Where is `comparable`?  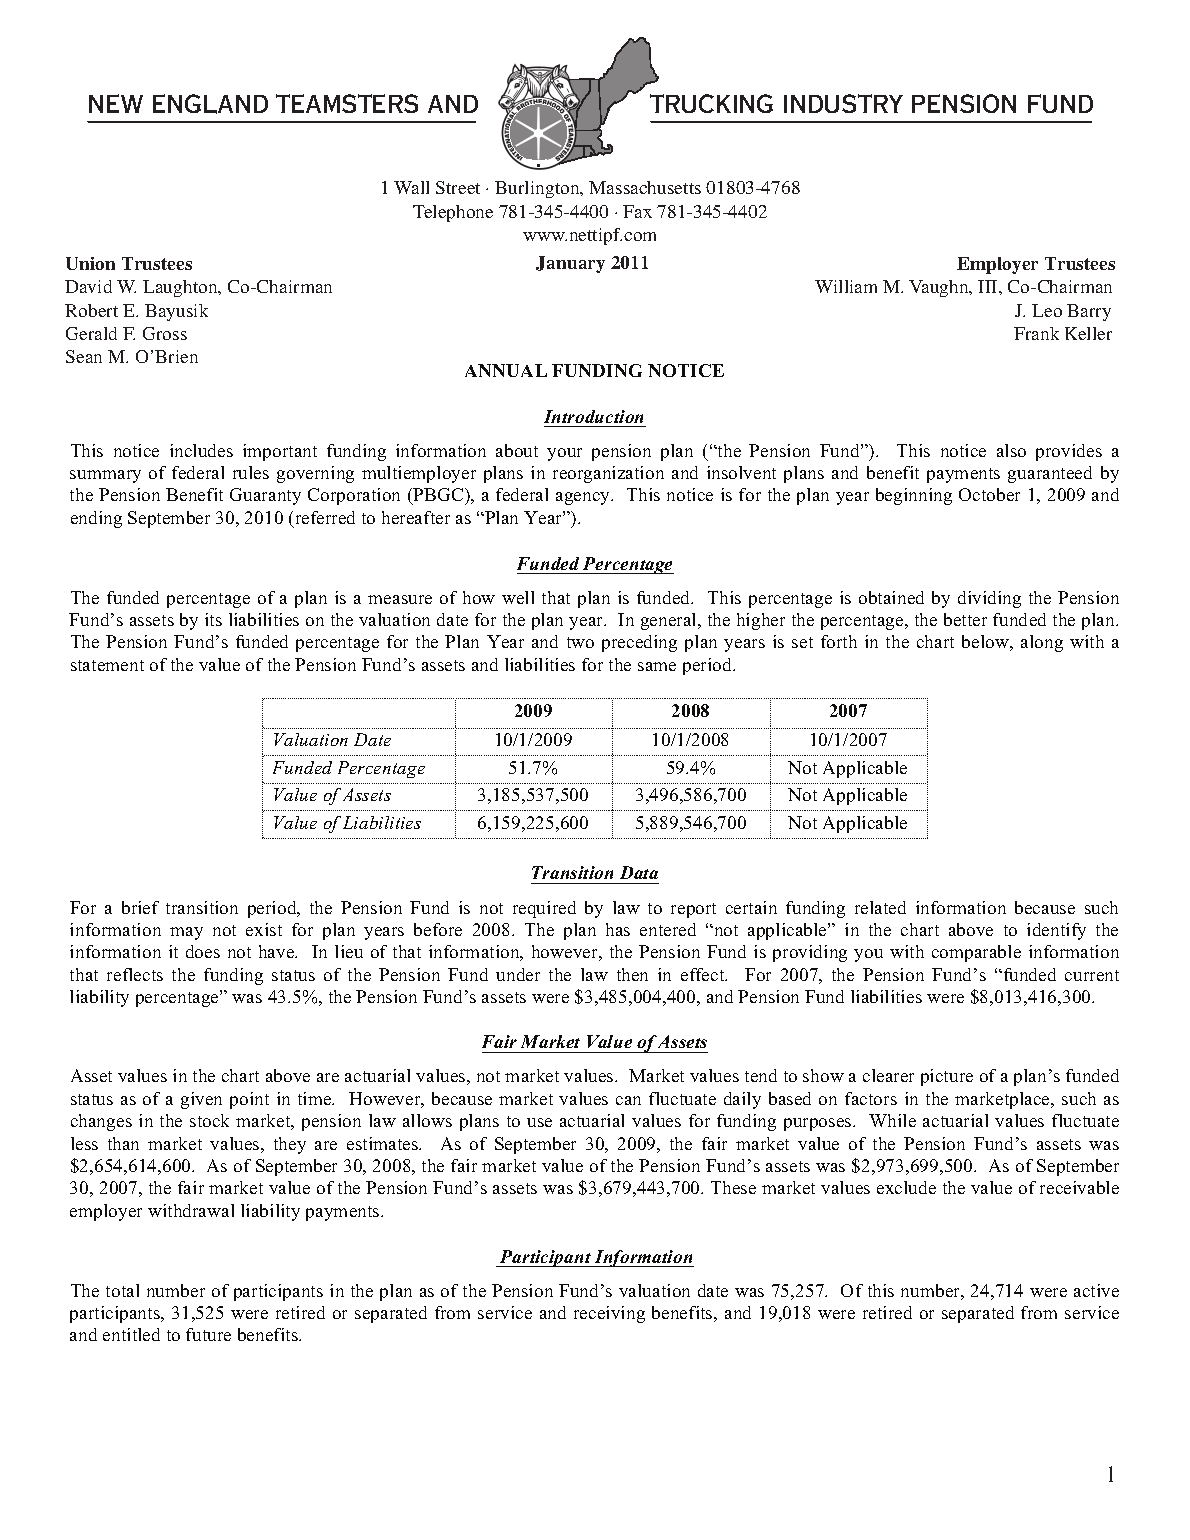 comparable is located at coordinates (976, 953).
